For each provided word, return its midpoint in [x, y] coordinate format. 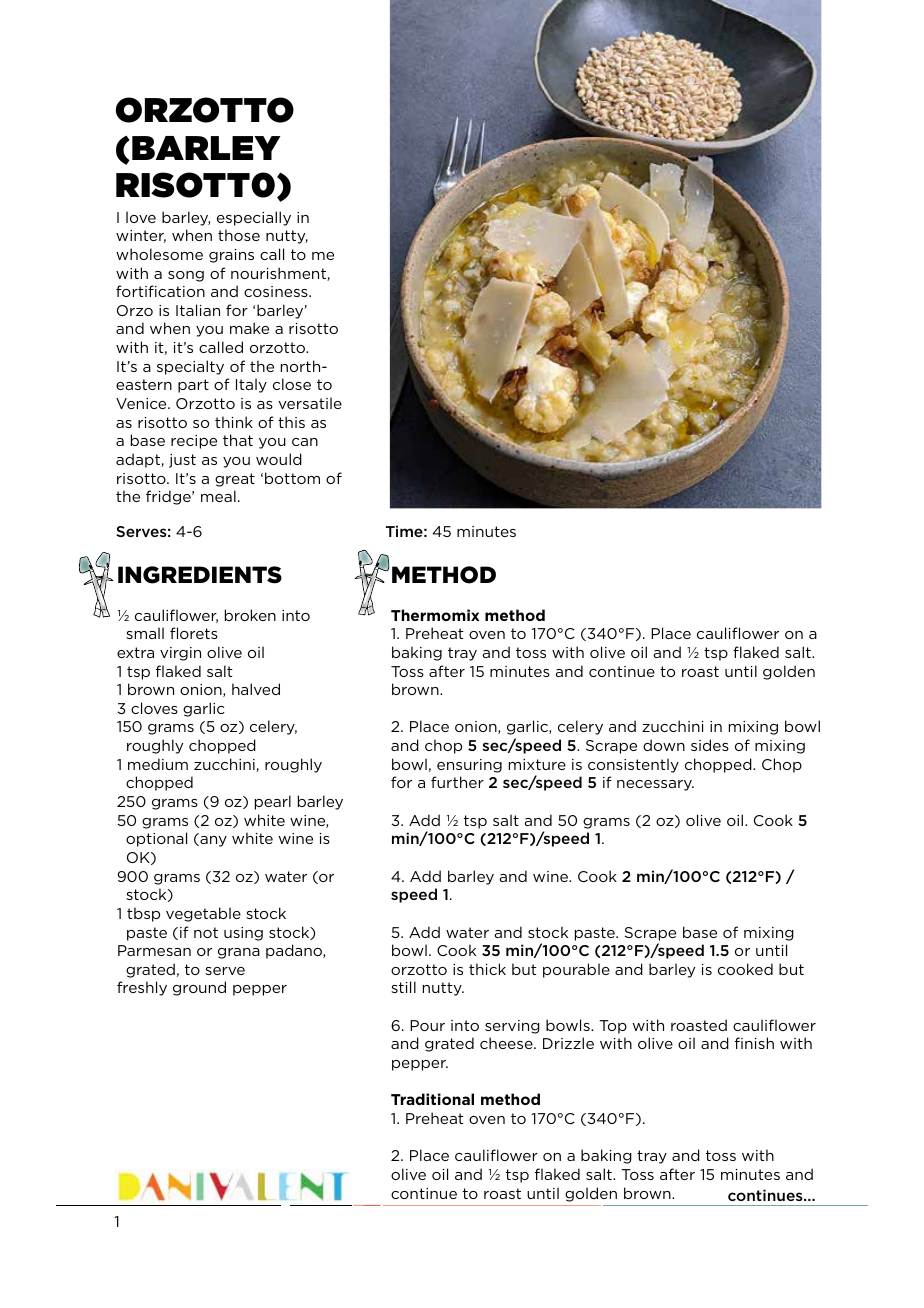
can [305, 442]
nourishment [279, 274]
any [212, 841]
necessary [655, 785]
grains [231, 256]
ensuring [469, 766]
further [457, 782]
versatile [310, 403]
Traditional [432, 1099]
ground [199, 988]
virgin [180, 654]
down [664, 745]
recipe [194, 442]
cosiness [277, 291]
